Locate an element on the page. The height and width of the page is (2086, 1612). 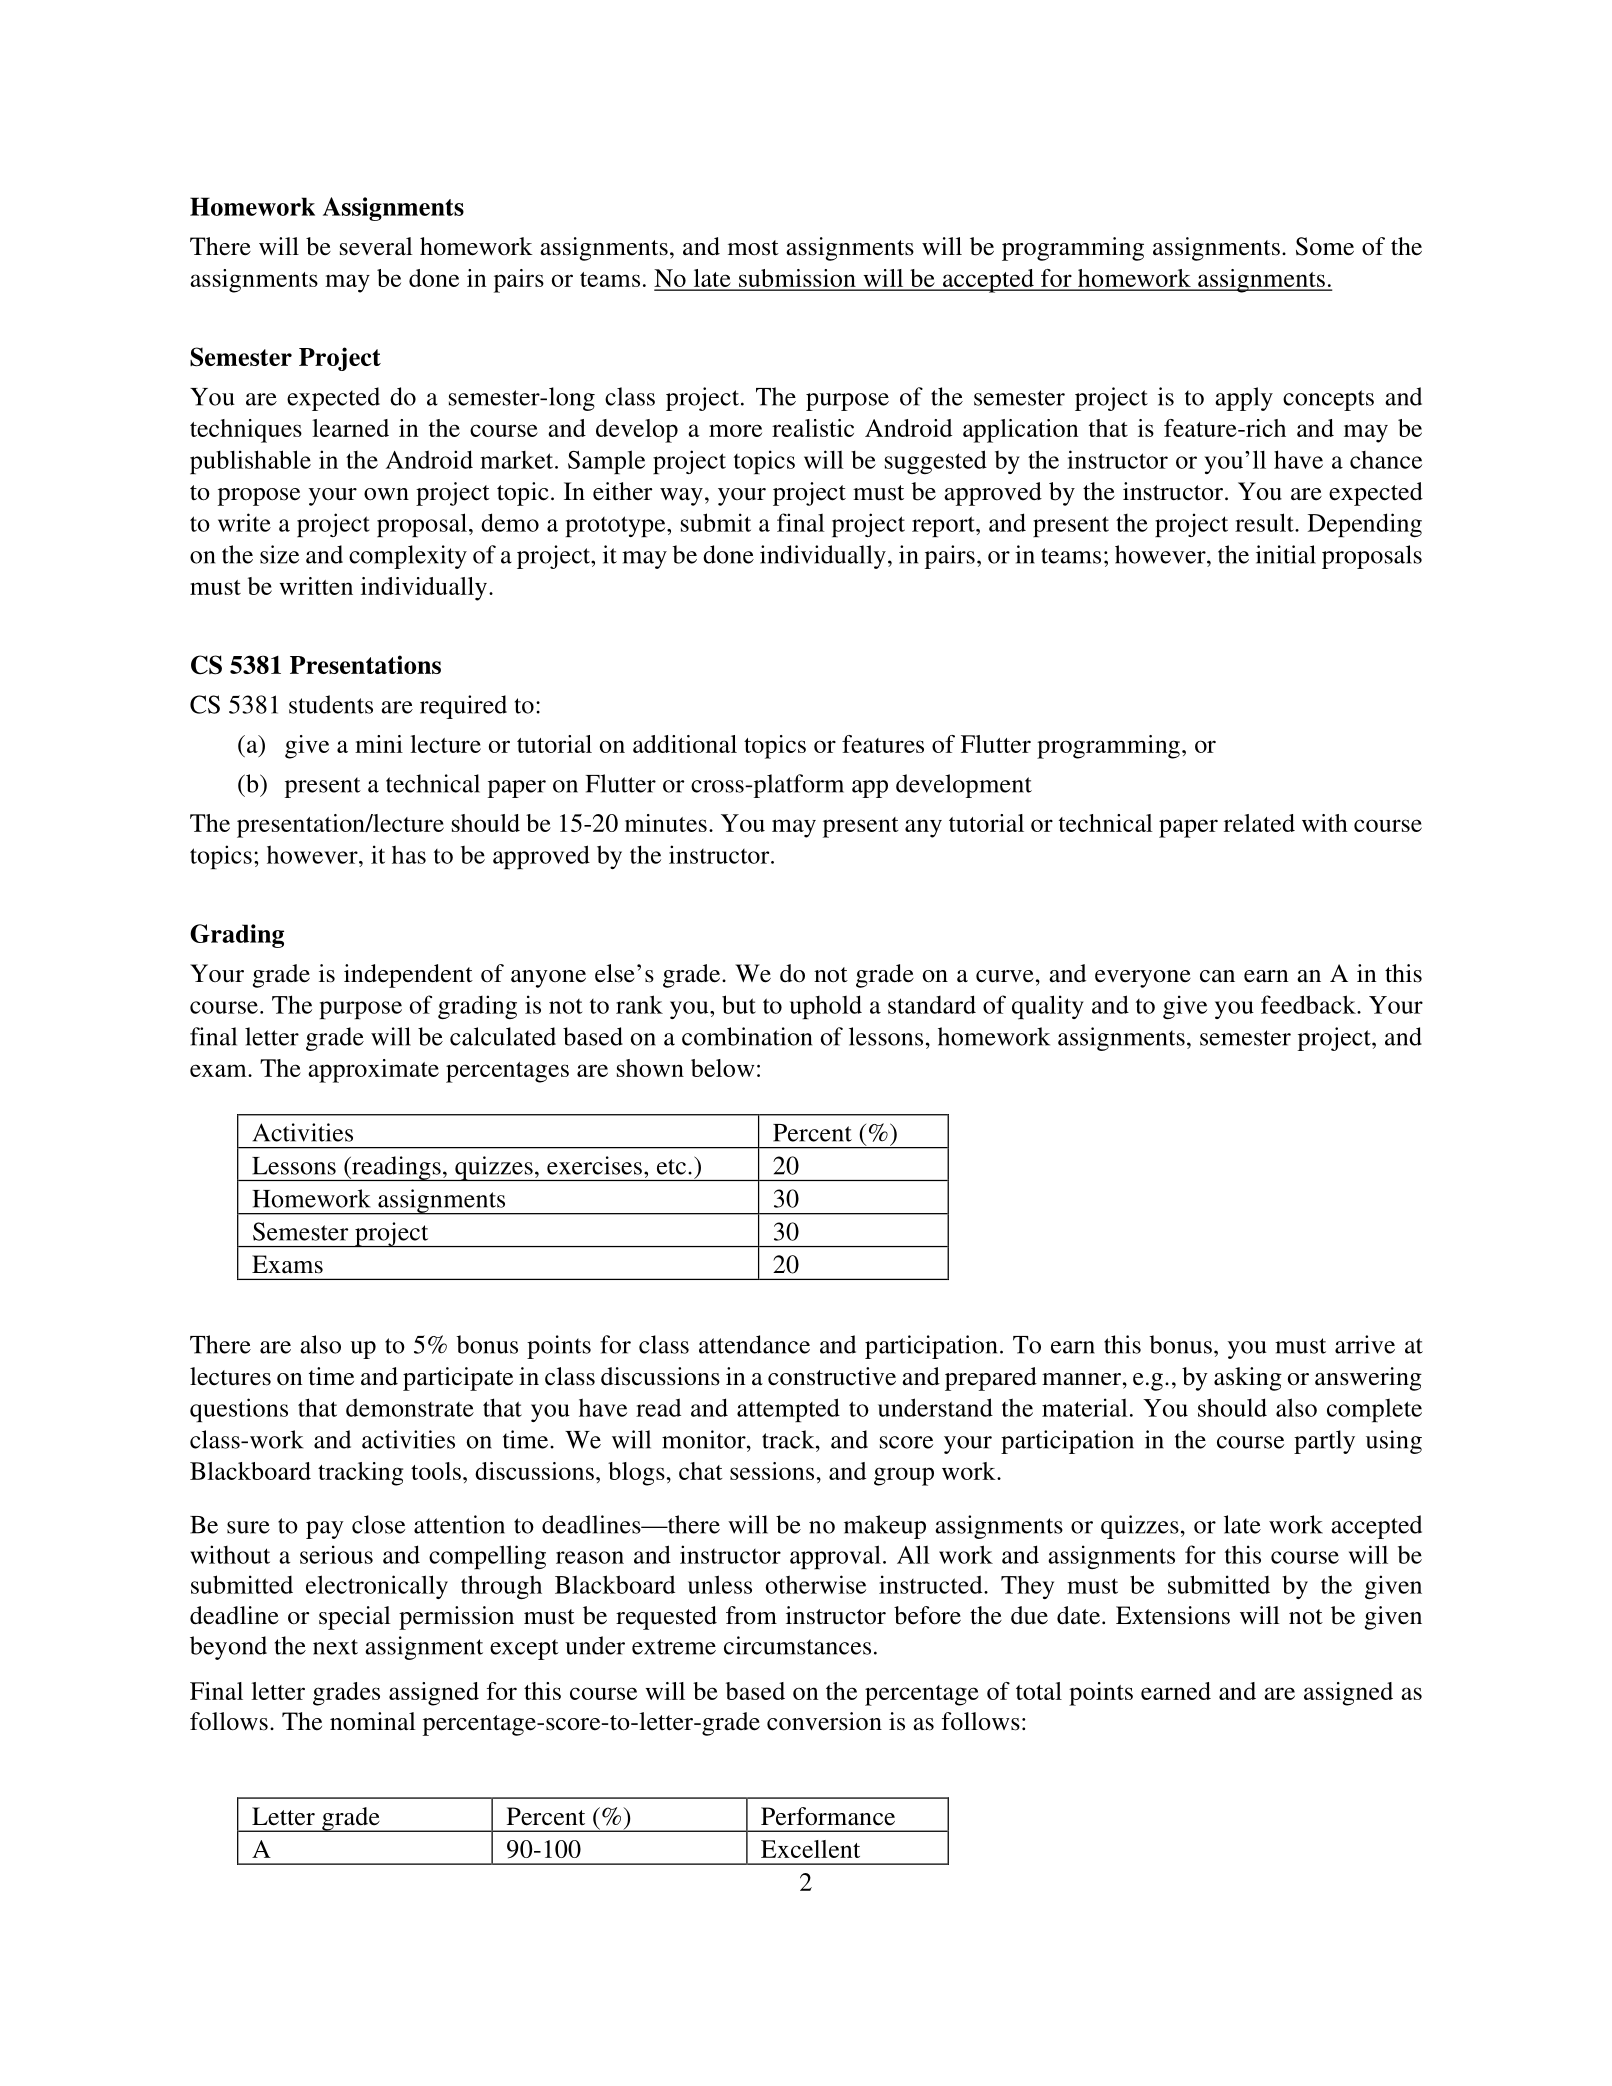
attempted is located at coordinates (788, 1410).
